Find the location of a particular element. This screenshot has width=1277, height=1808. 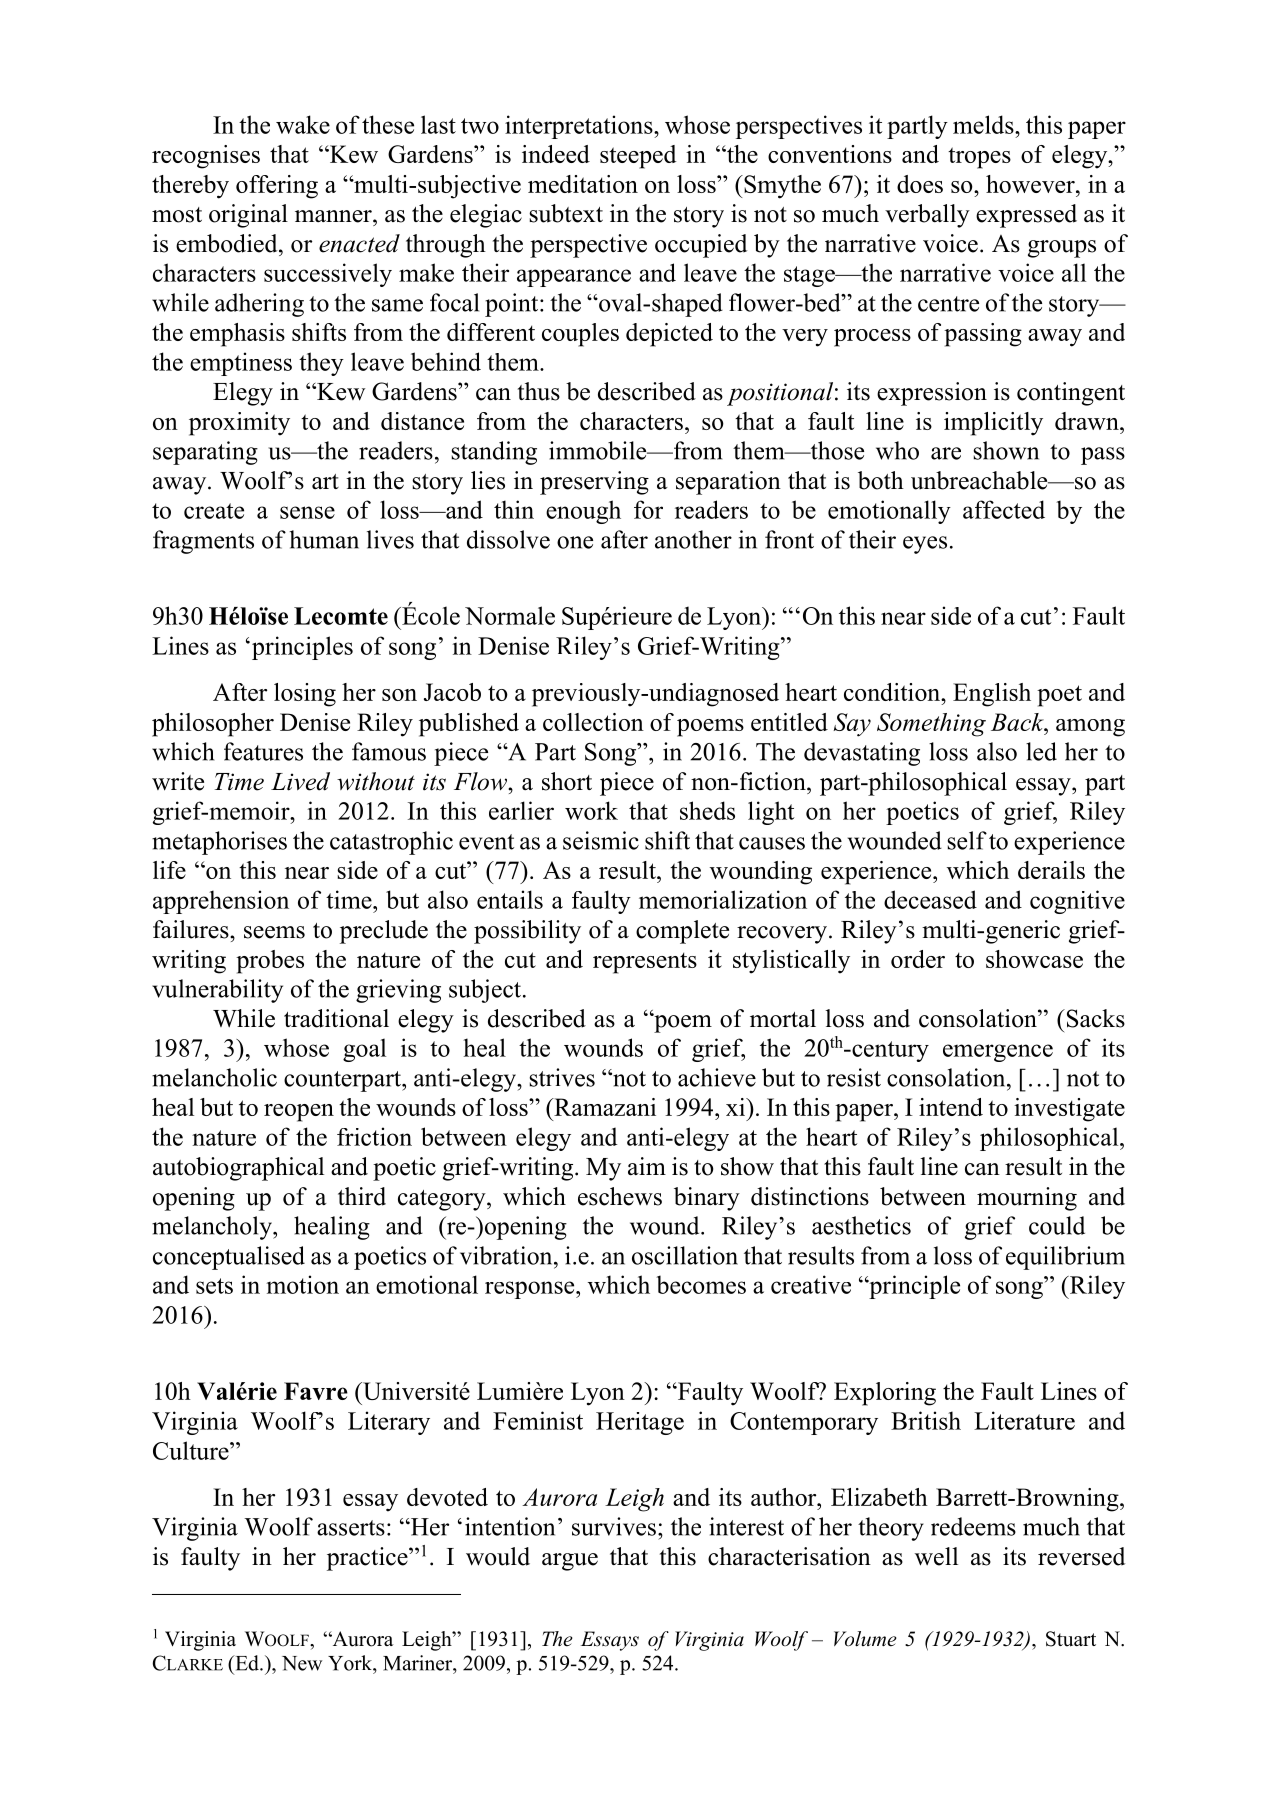

offering is located at coordinates (277, 187).
